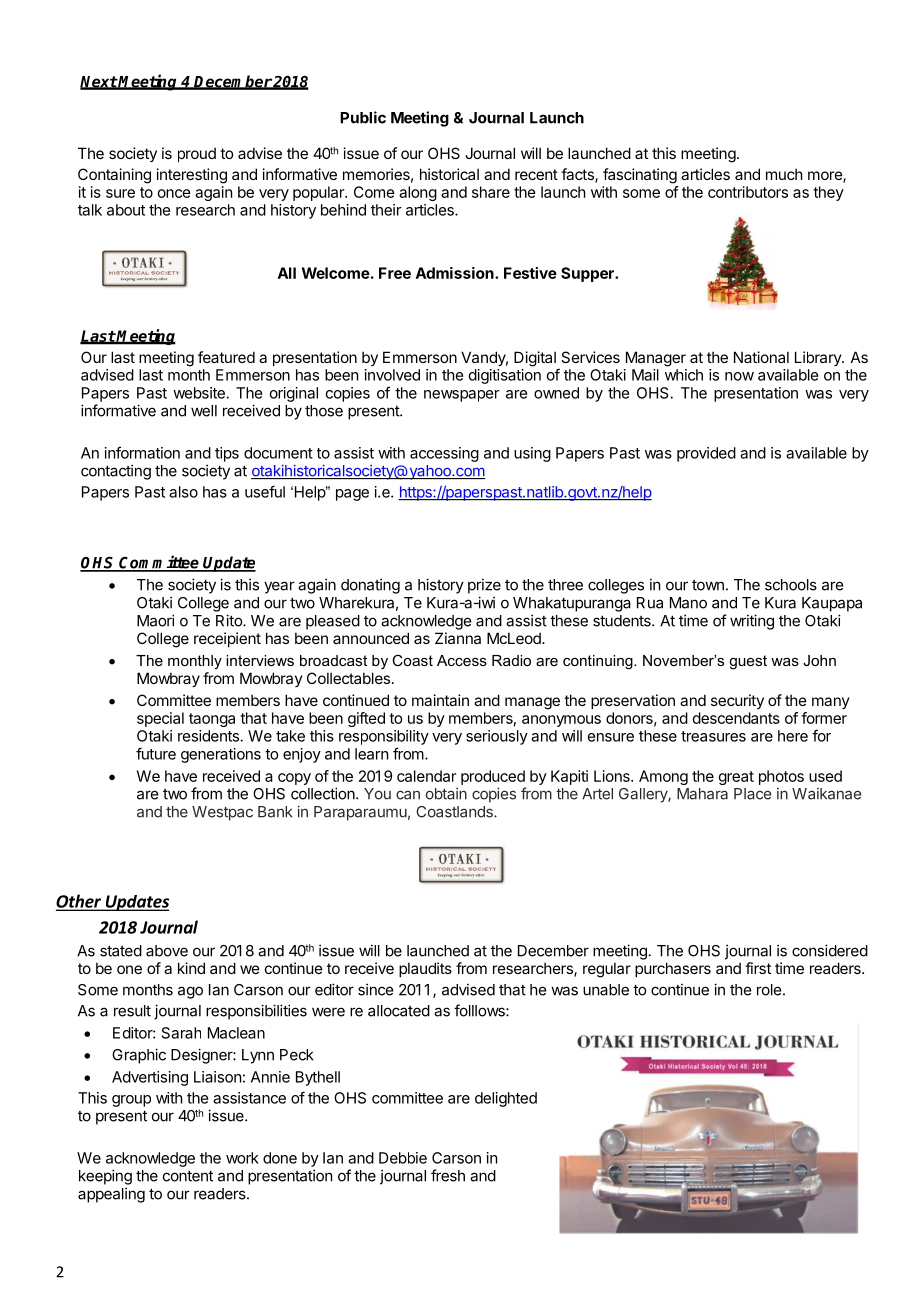  What do you see at coordinates (446, 794) in the image?
I see `obtain` at bounding box center [446, 794].
